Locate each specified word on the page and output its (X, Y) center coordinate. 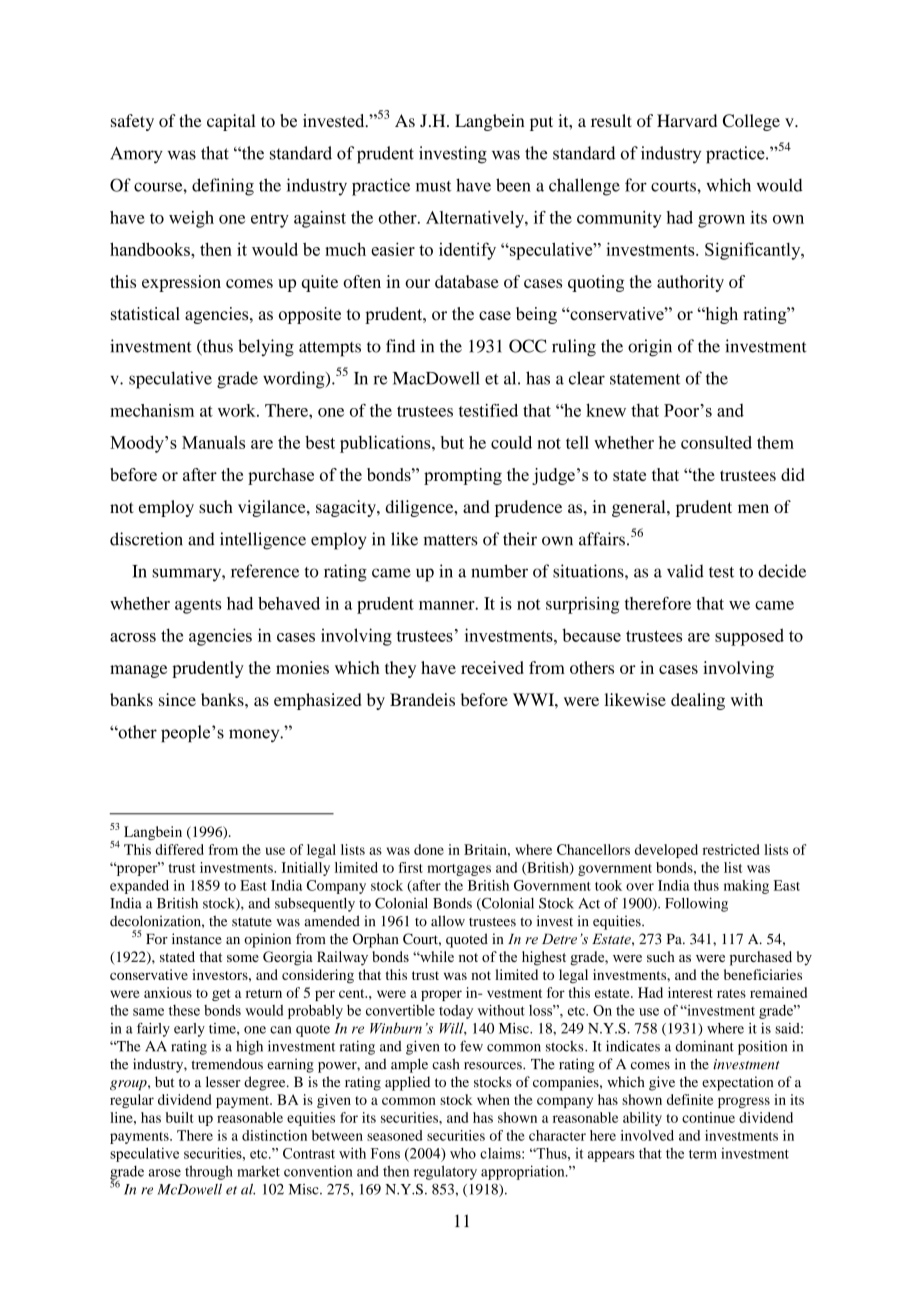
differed (179, 849)
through (209, 1172)
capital (231, 122)
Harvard (687, 120)
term (703, 1154)
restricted (731, 849)
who (463, 1153)
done (429, 849)
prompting (463, 476)
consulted (716, 442)
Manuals (213, 442)
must (434, 186)
